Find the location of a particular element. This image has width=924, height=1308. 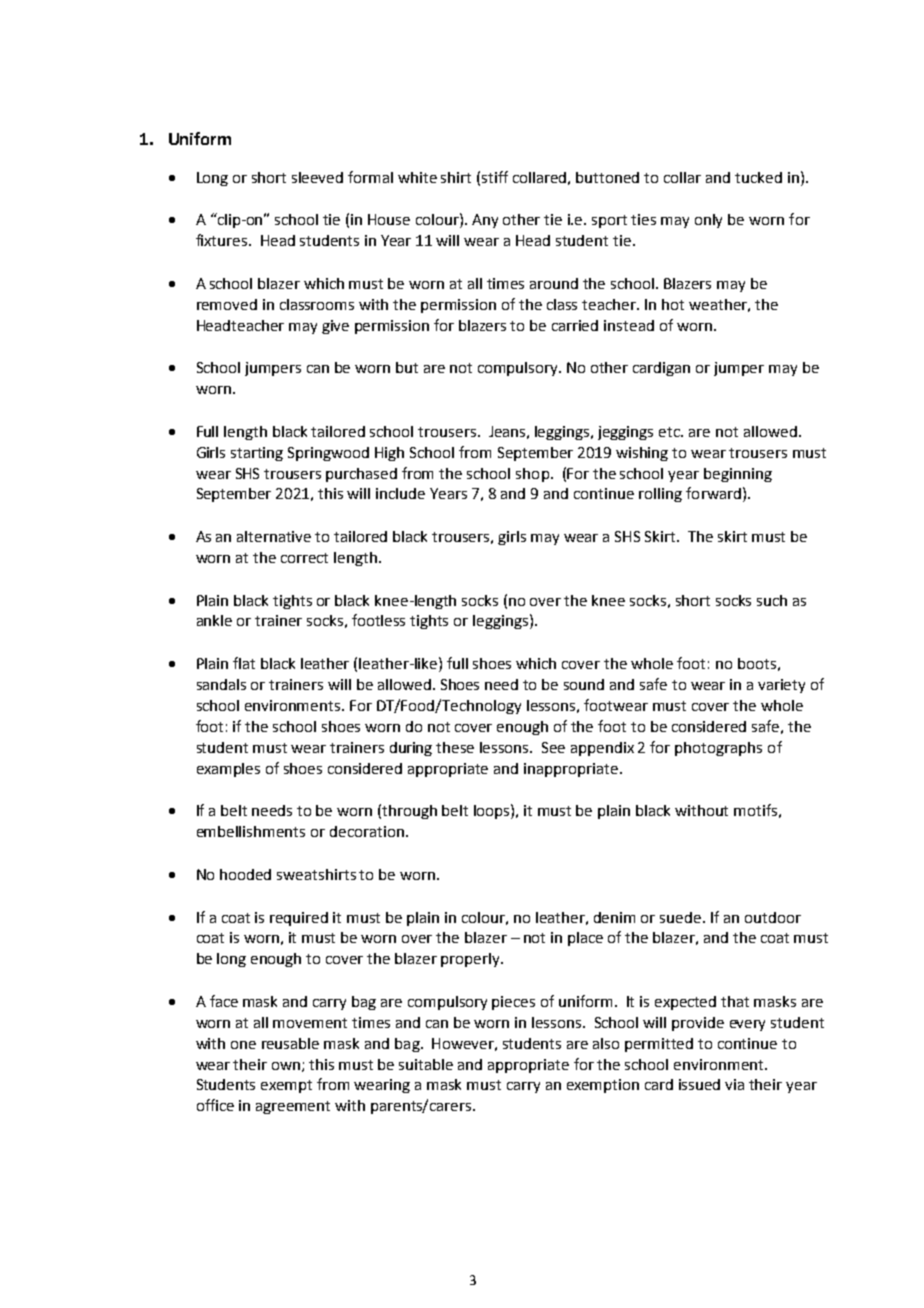

only is located at coordinates (708, 221).
